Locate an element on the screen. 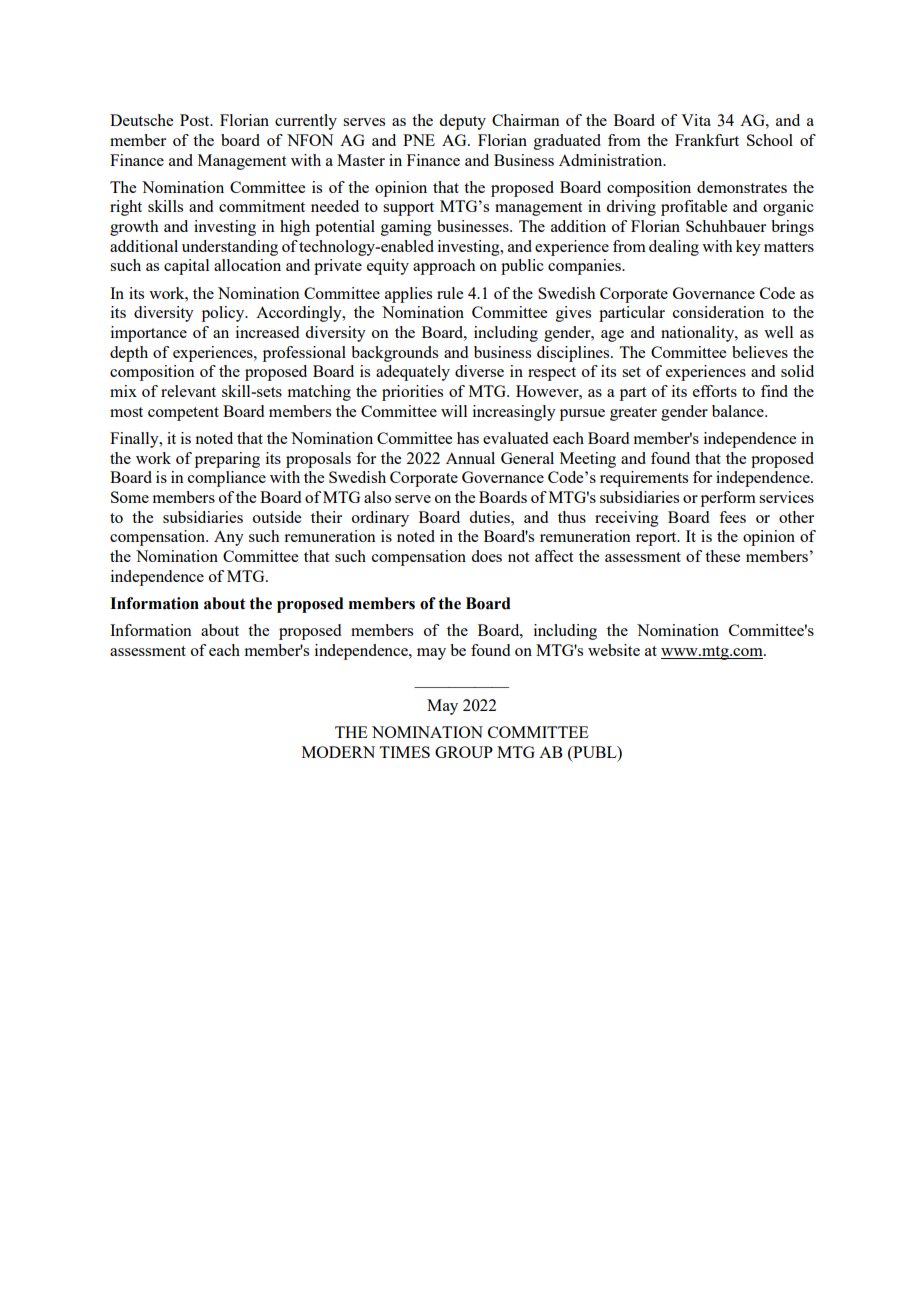 Image resolution: width=924 pixels, height=1308 pixels. MODERN is located at coordinates (338, 752).
